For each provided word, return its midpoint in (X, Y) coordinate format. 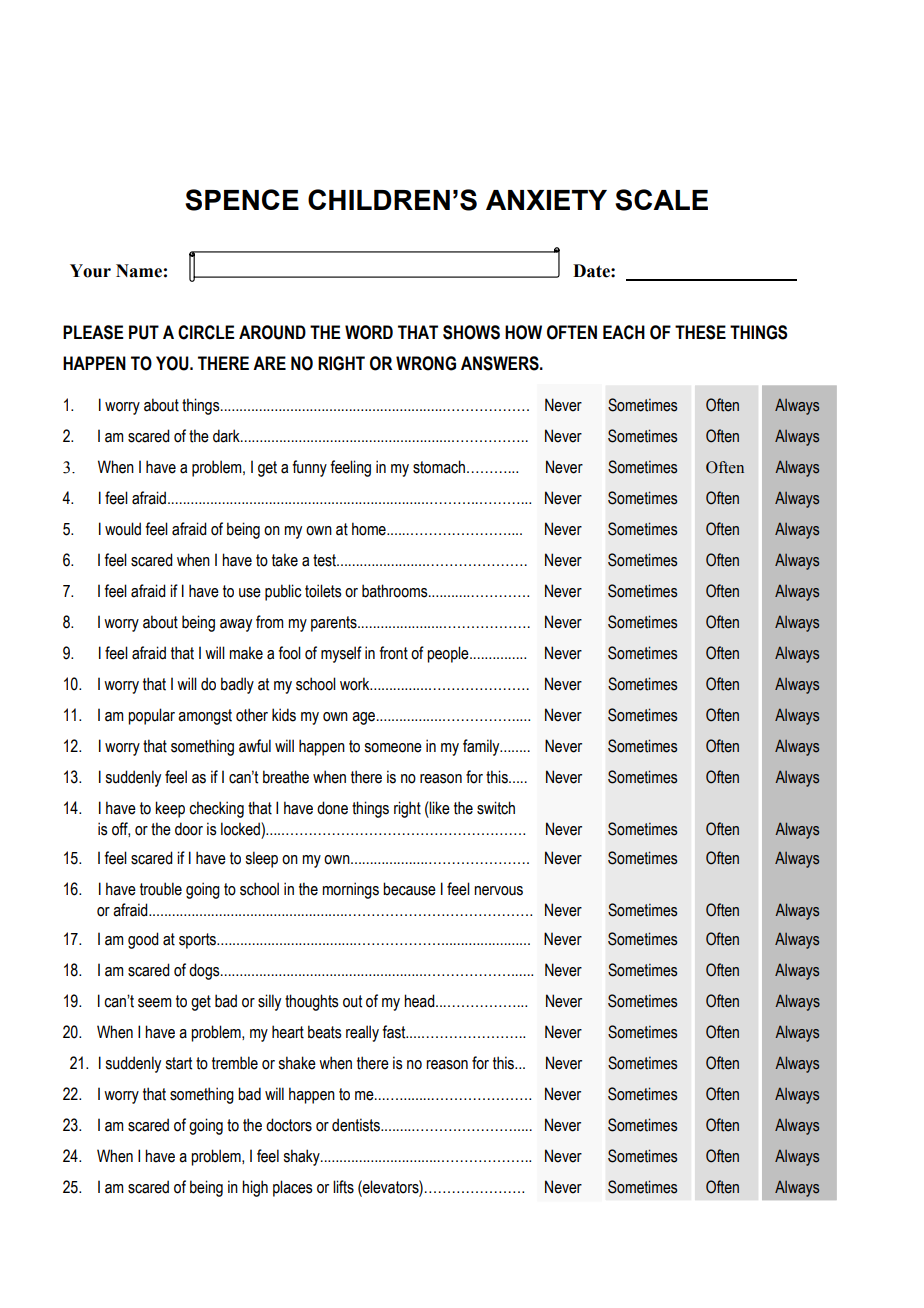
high (255, 1188)
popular (151, 716)
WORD (369, 332)
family (482, 747)
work (356, 684)
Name (139, 271)
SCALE (661, 200)
